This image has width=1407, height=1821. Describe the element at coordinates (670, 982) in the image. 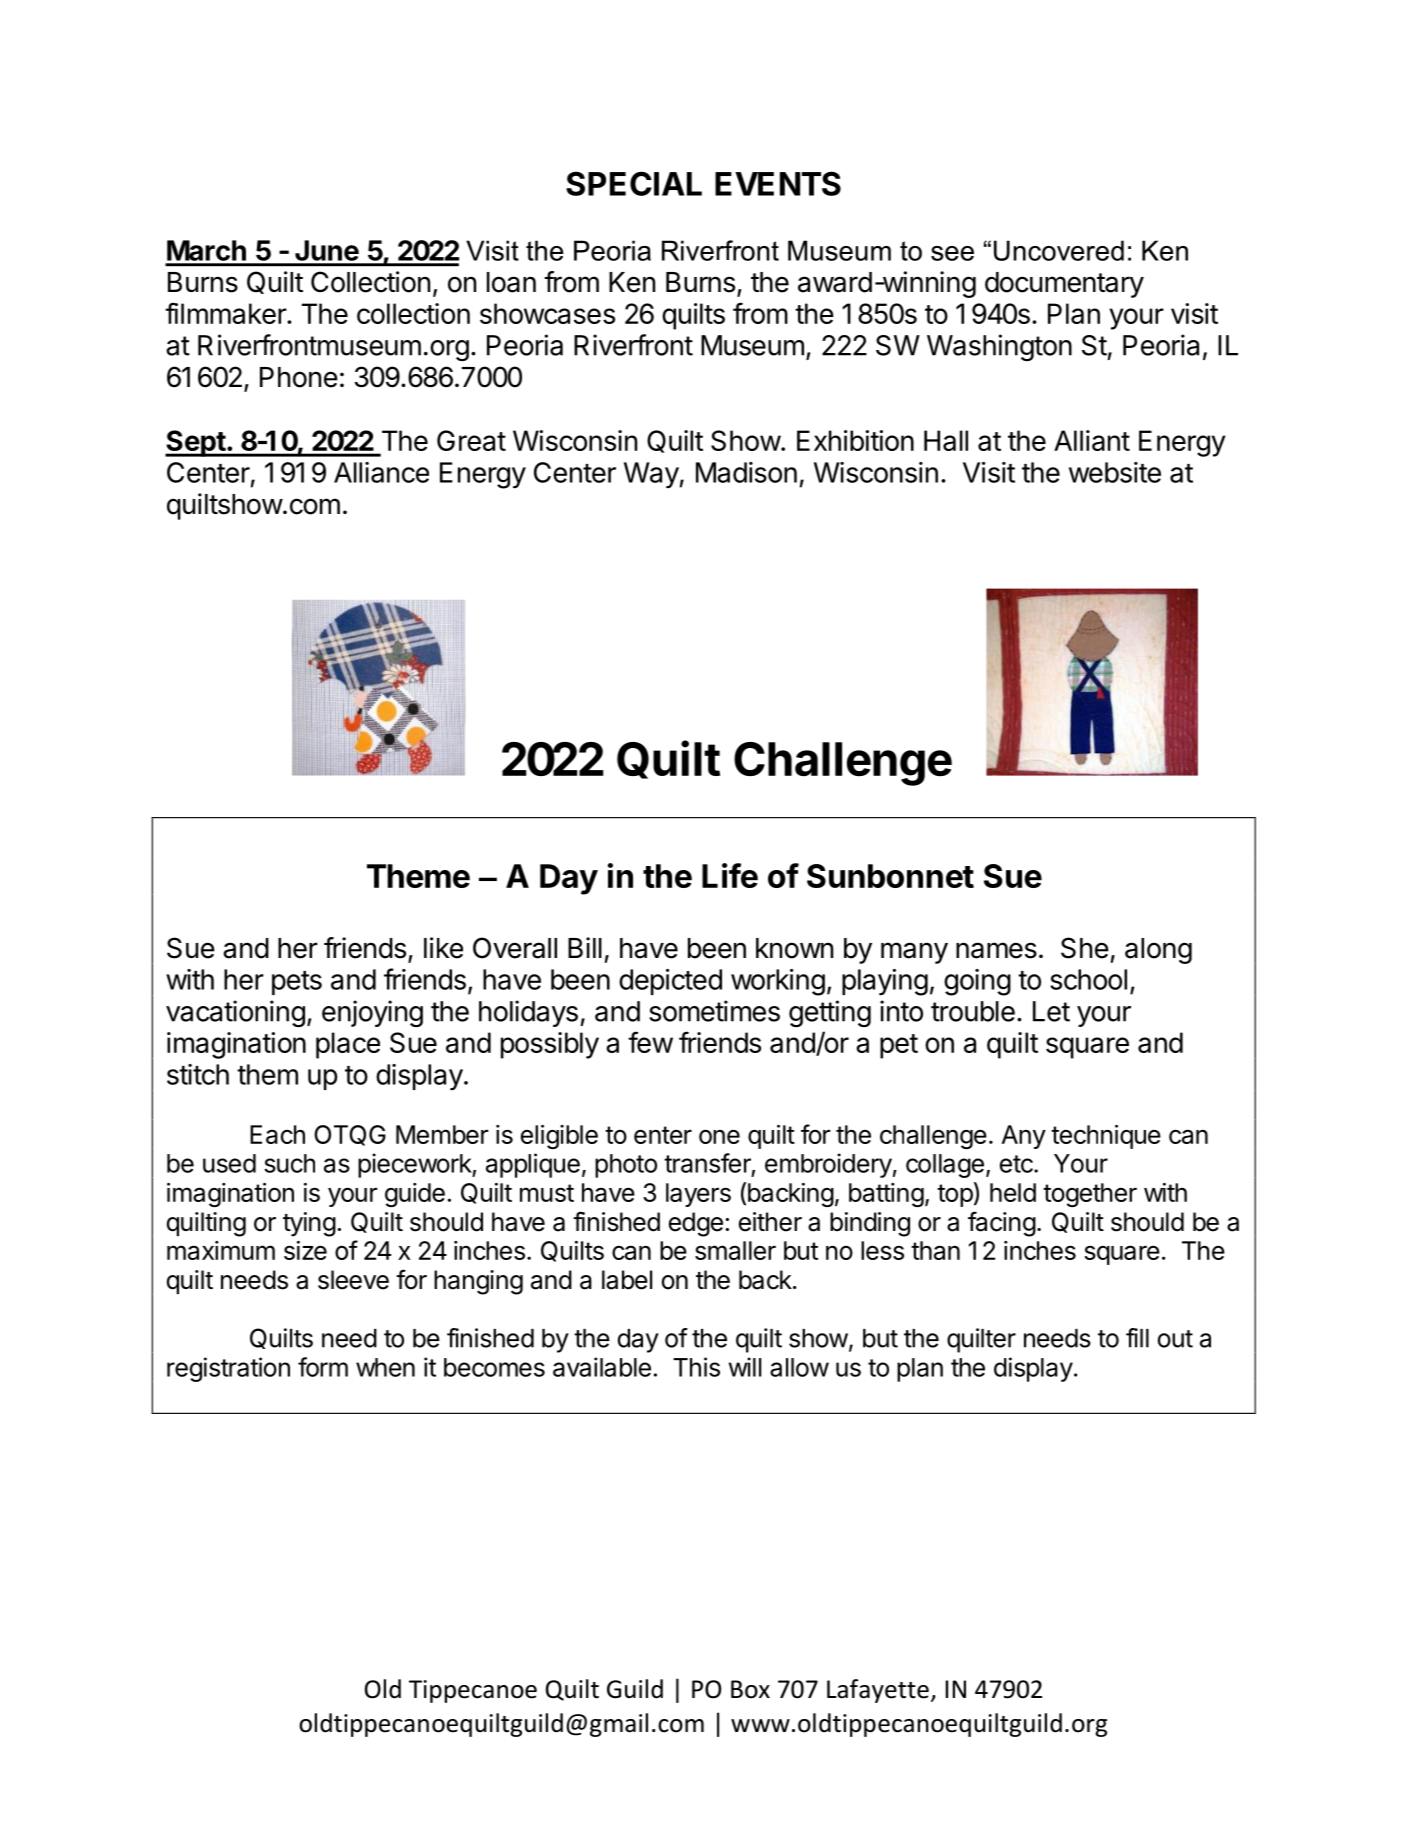

I see `depicted` at that location.
